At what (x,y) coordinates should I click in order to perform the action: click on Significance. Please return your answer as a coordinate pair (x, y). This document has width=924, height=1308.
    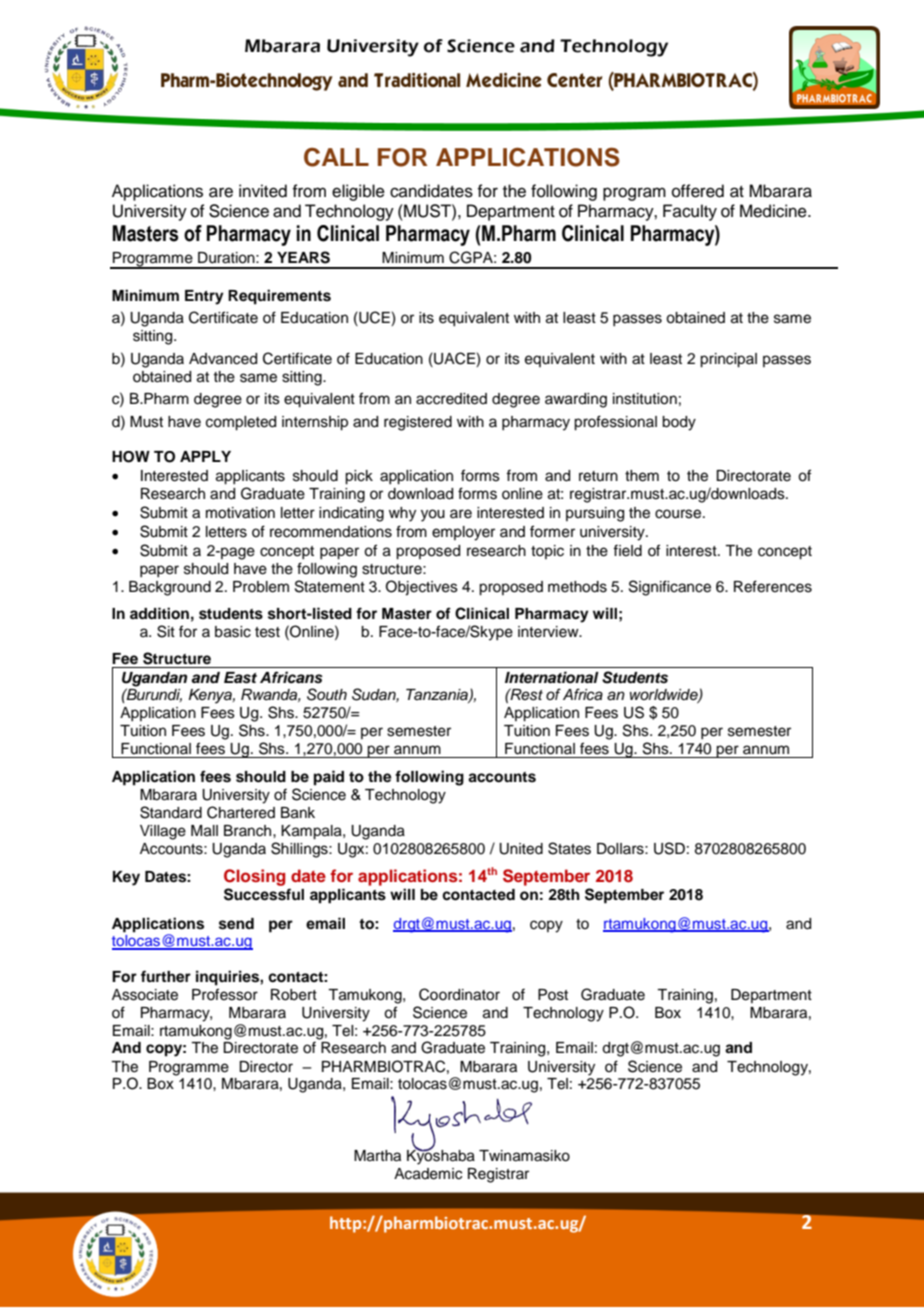
    Looking at the image, I should click on (670, 588).
